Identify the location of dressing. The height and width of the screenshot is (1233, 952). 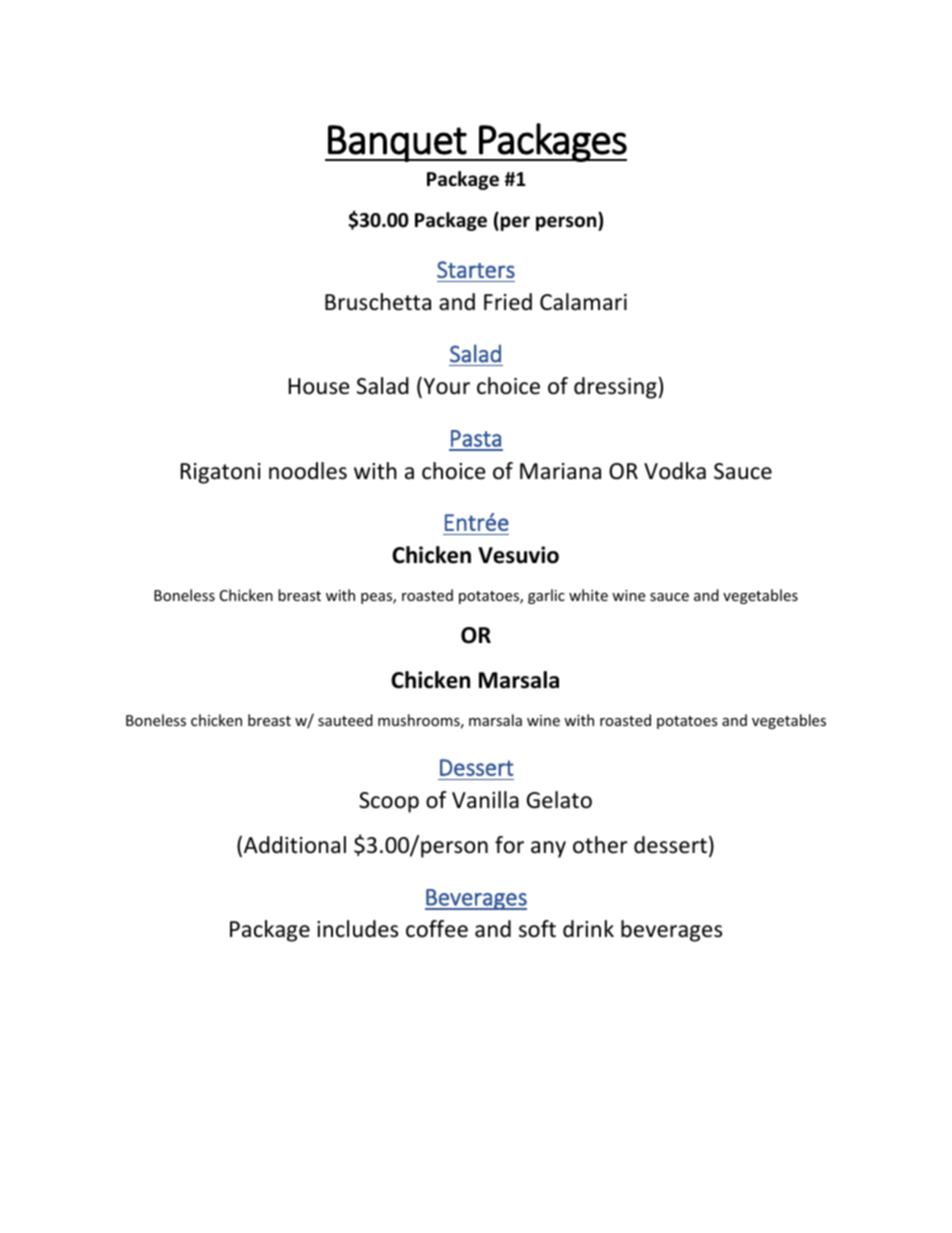
(615, 388).
